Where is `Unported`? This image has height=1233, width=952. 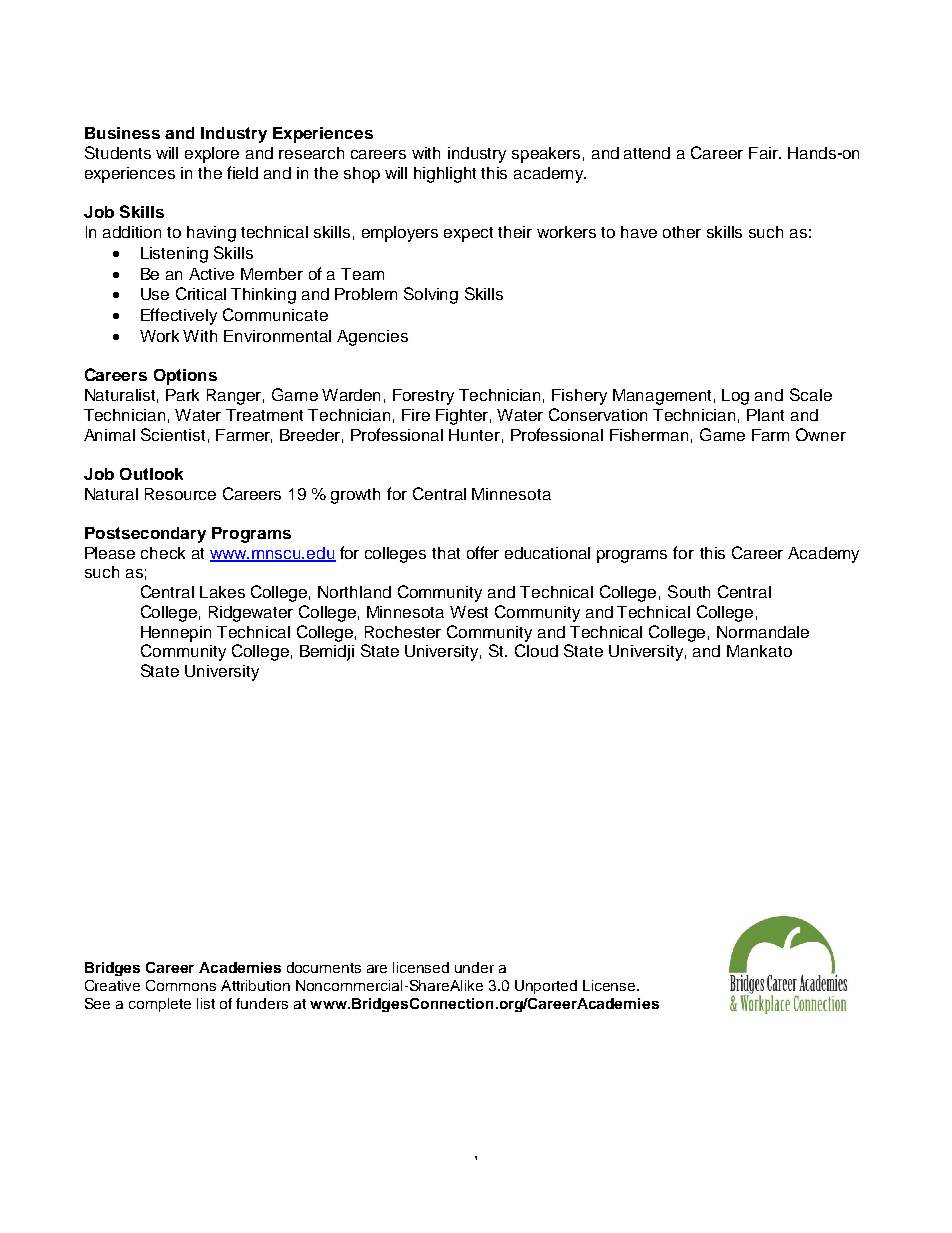 Unported is located at coordinates (546, 987).
